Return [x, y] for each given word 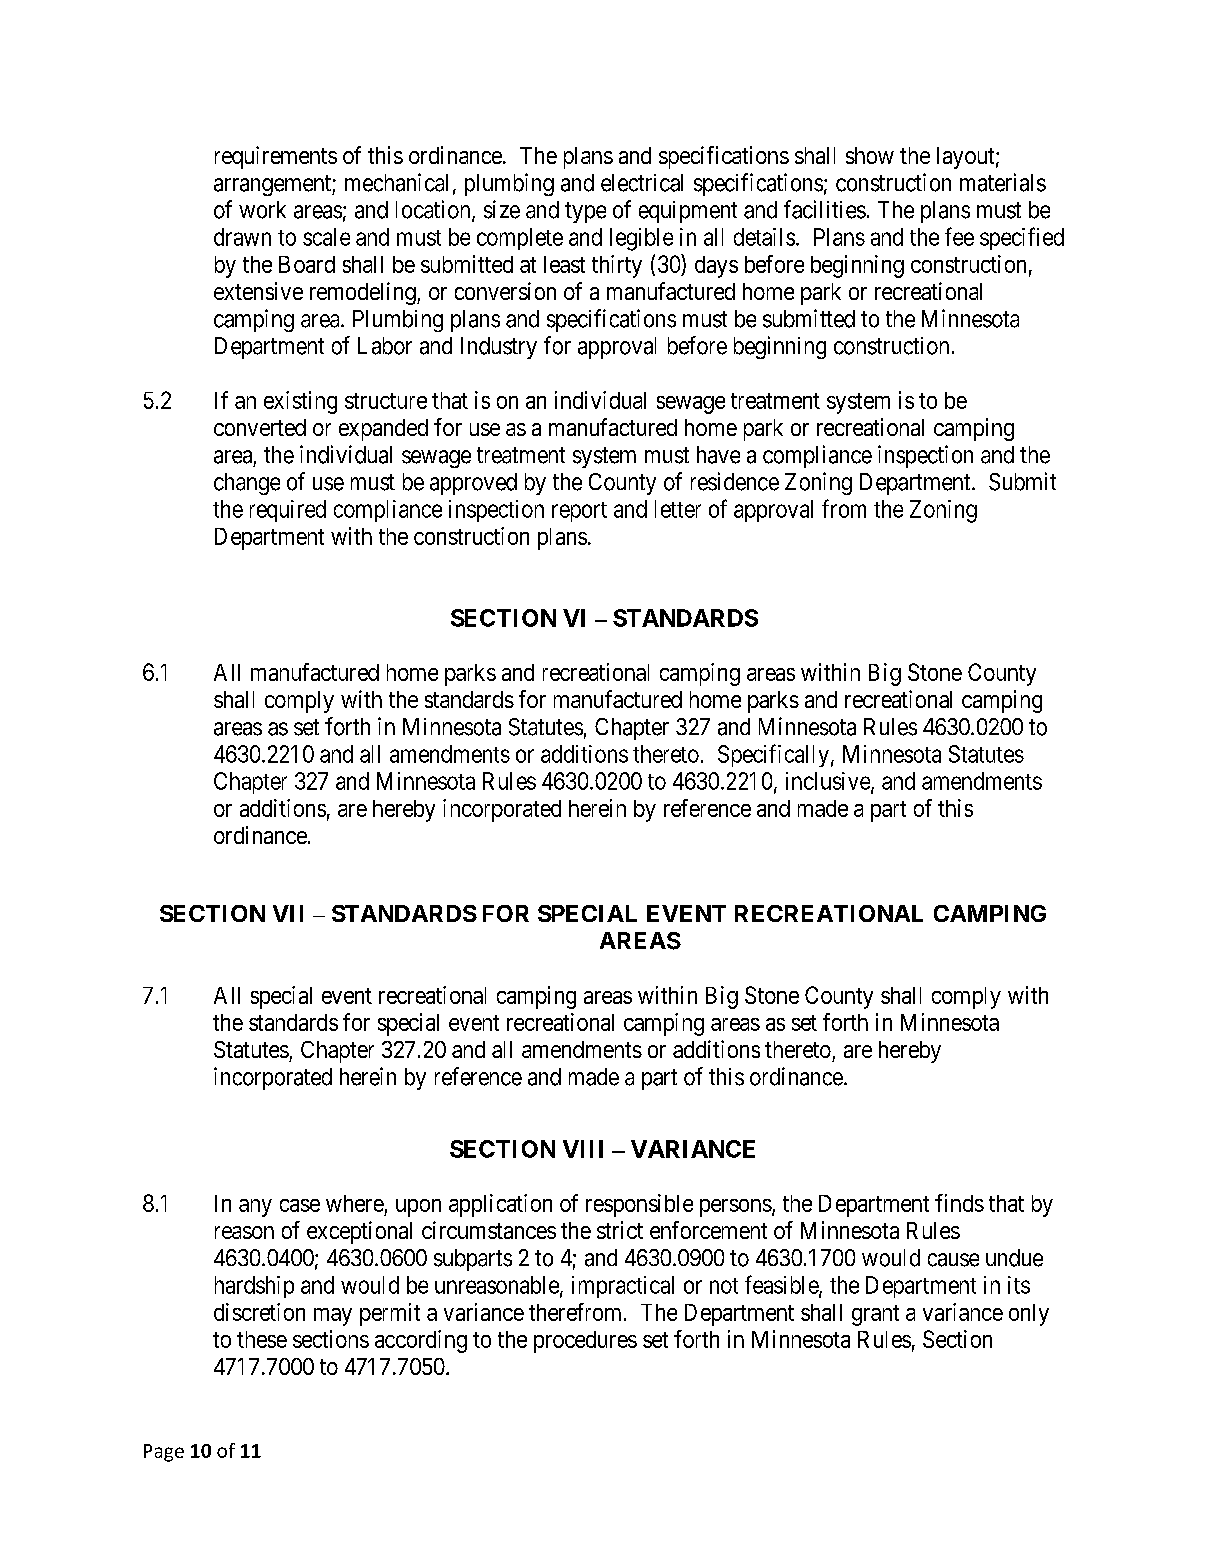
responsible [639, 1205]
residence [735, 481]
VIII [583, 1149]
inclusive [829, 782]
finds [959, 1203]
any [255, 1208]
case [300, 1205]
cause [953, 1260]
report [579, 512]
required [288, 511]
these [262, 1339]
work [262, 210]
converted [260, 427]
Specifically [773, 755]
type [585, 212]
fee [959, 236]
